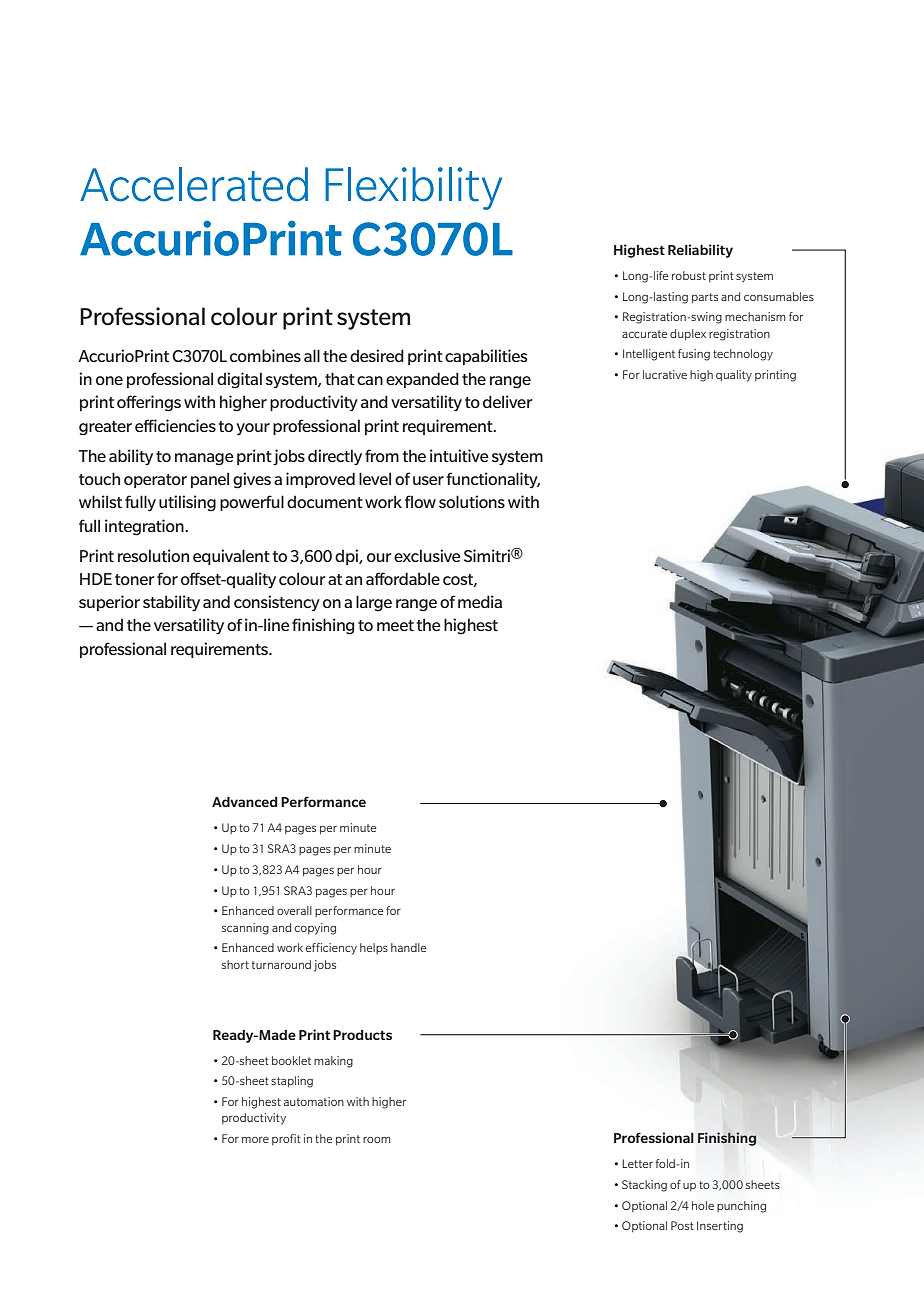 The height and width of the screenshot is (1308, 924). What do you see at coordinates (377, 1140) in the screenshot?
I see `room` at bounding box center [377, 1140].
